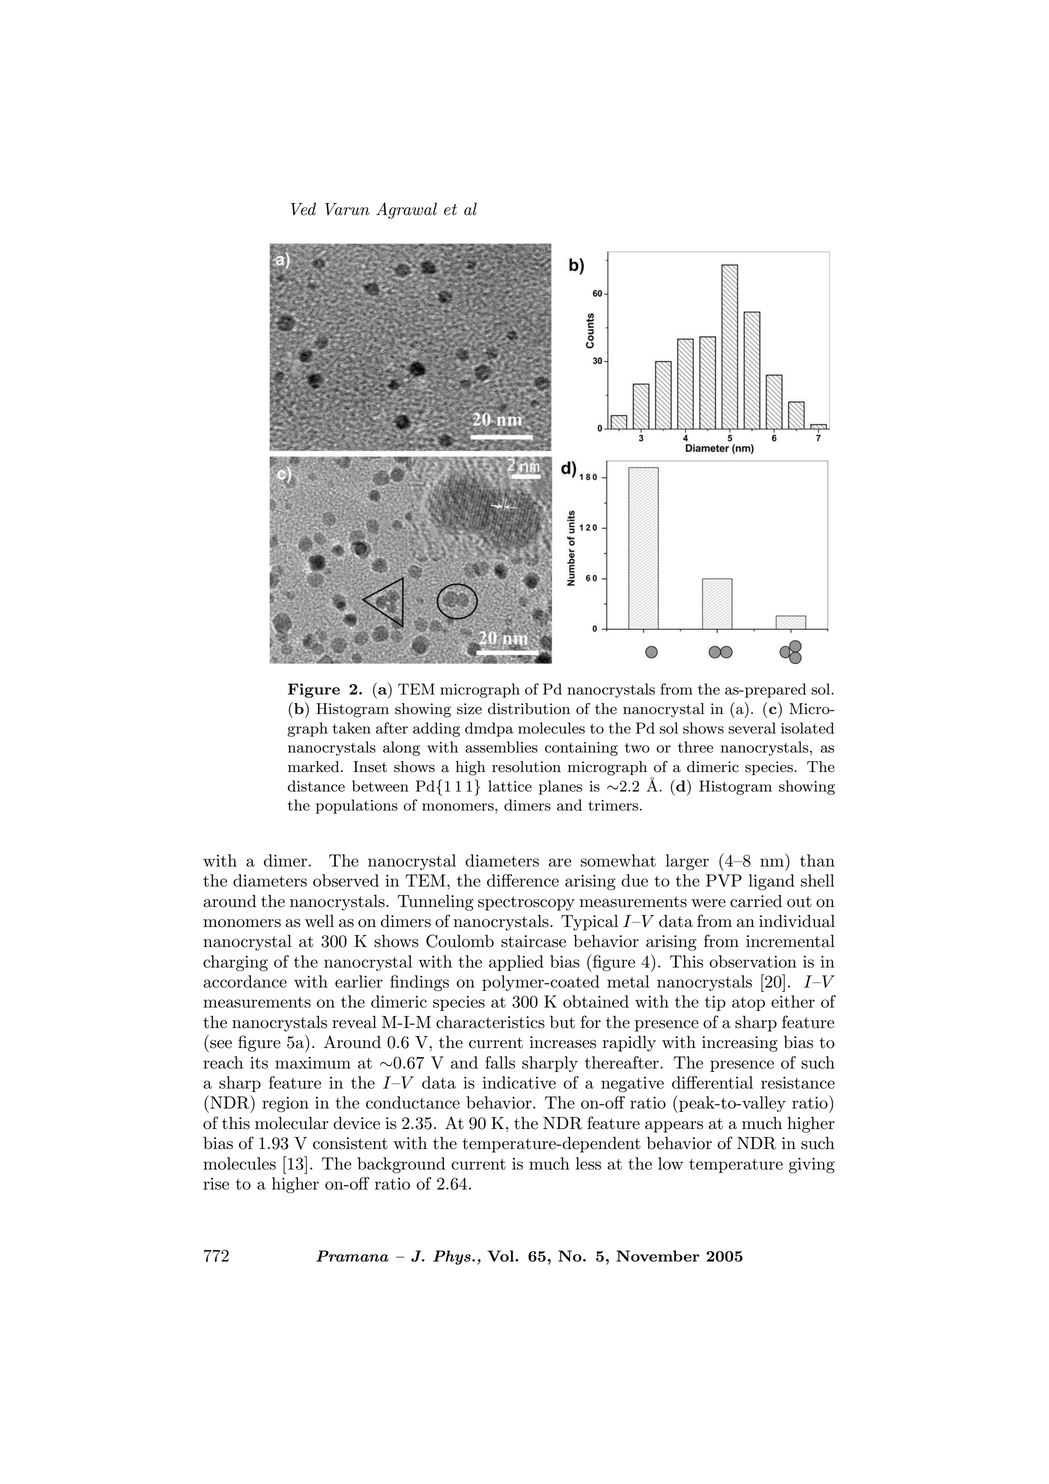 This page has width=1049, height=1484. Describe the element at coordinates (216, 1184) in the page. I see `rise` at that location.
